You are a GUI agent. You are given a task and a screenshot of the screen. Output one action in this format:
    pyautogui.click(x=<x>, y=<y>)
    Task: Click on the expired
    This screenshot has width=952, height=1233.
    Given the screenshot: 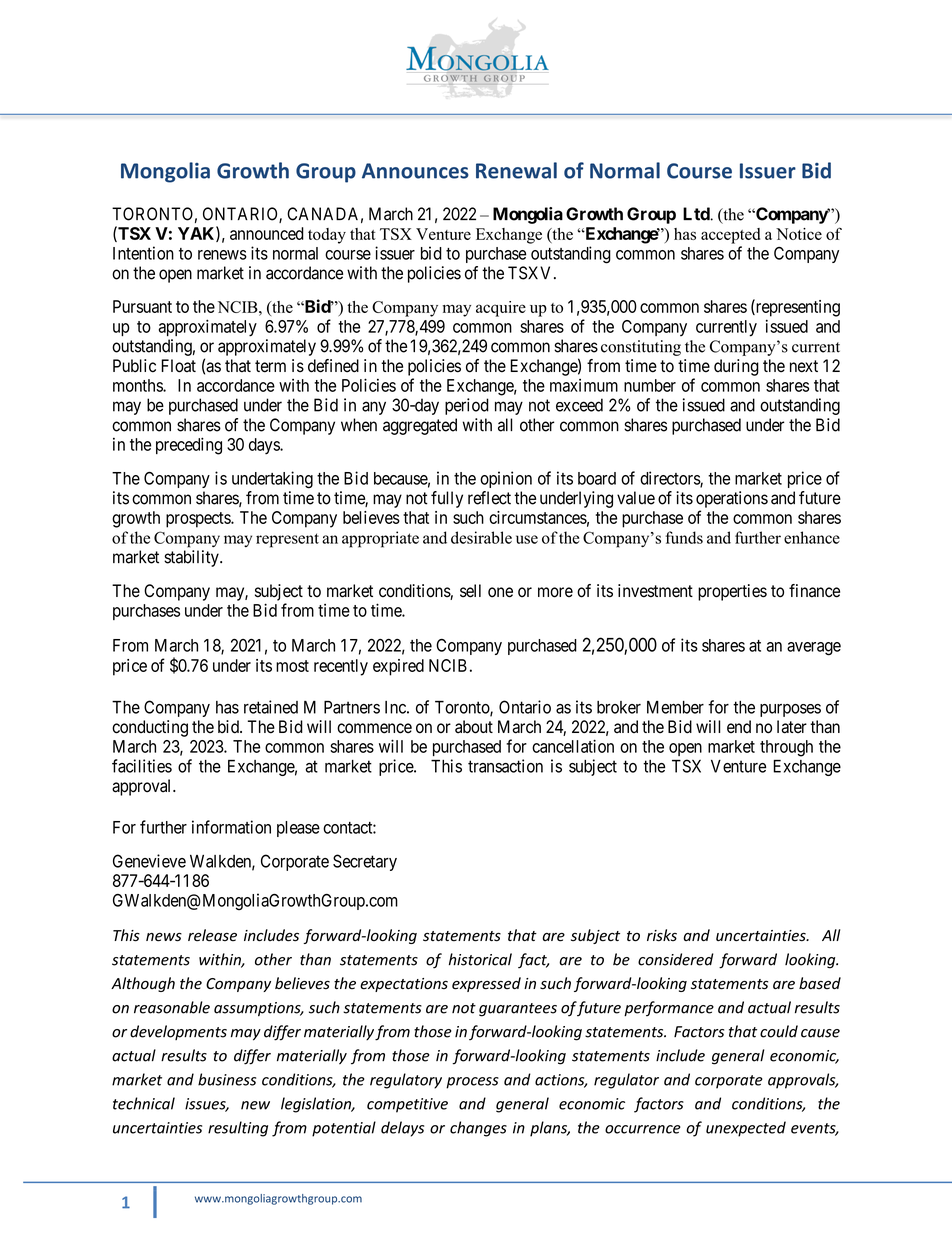 What is the action you would take?
    pyautogui.click(x=398, y=667)
